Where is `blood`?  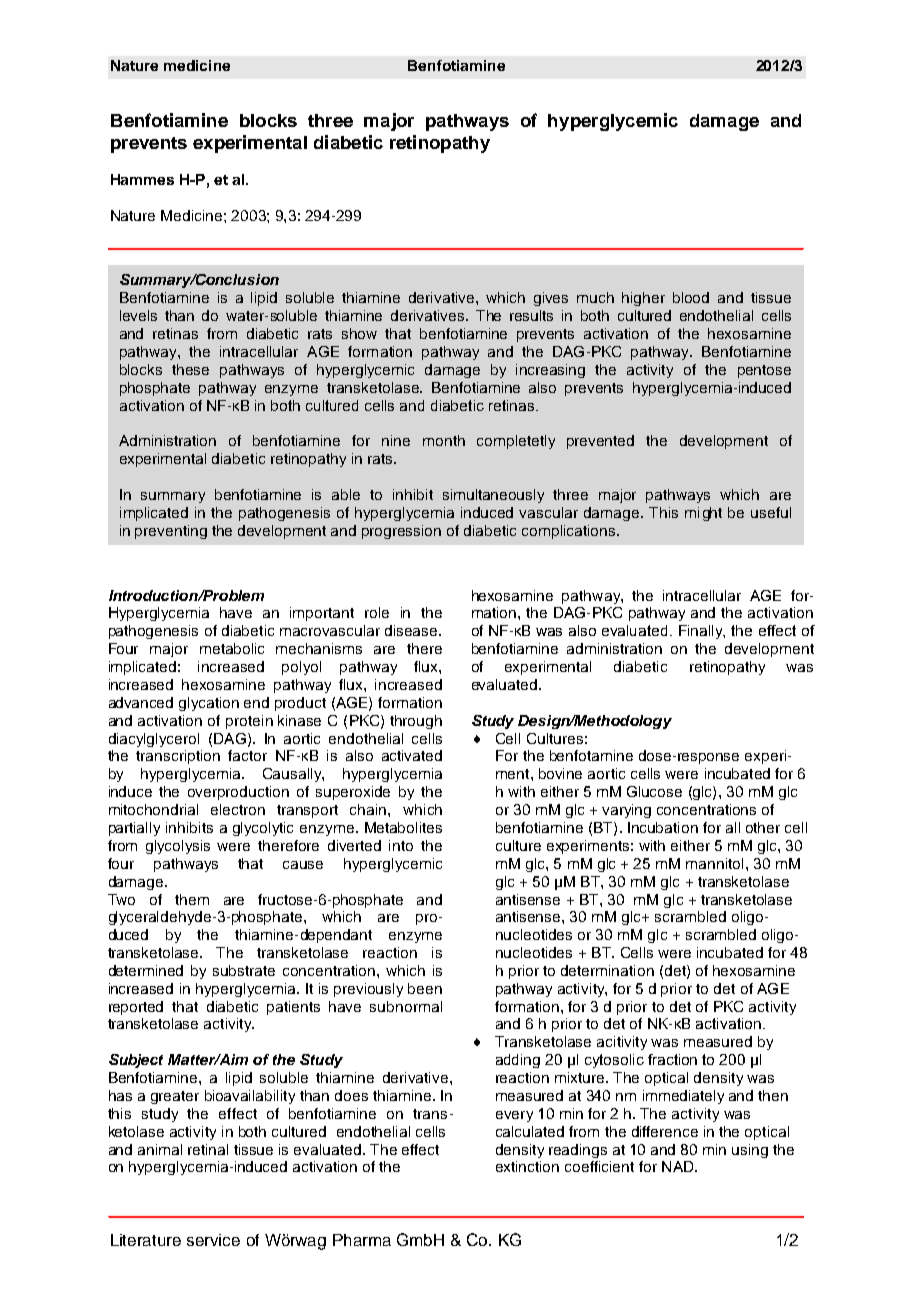 blood is located at coordinates (691, 297).
